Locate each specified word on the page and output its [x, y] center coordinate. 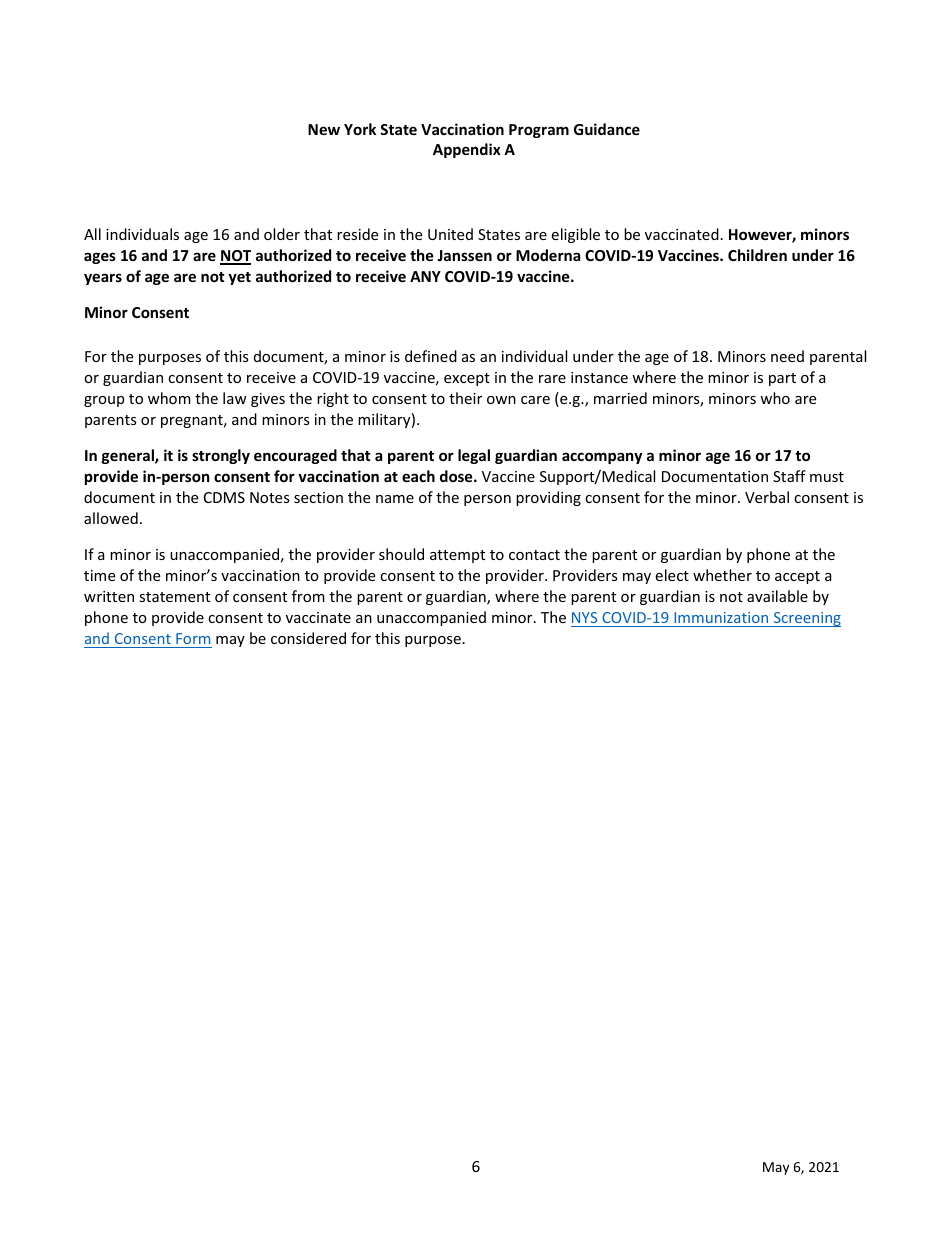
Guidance [607, 129]
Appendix [467, 150]
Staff [789, 476]
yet [239, 278]
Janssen [464, 255]
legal [474, 456]
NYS [584, 617]
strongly [221, 456]
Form [193, 638]
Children [757, 255]
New [324, 129]
